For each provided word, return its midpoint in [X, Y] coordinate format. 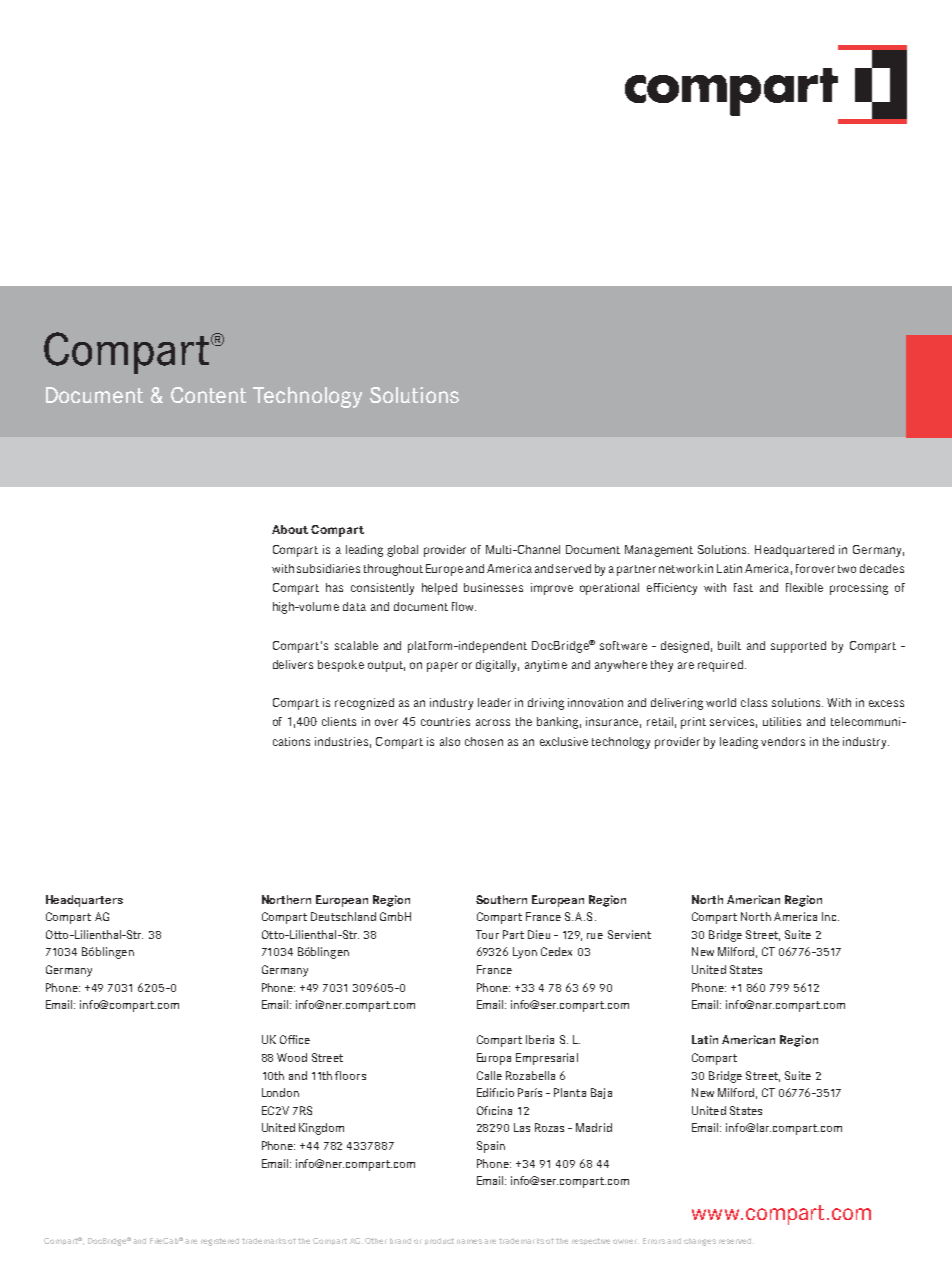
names [471, 1241]
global [402, 551]
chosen [484, 741]
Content [208, 395]
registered [220, 1242]
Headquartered [794, 551]
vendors [783, 741]
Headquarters [84, 901]
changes [700, 1242]
